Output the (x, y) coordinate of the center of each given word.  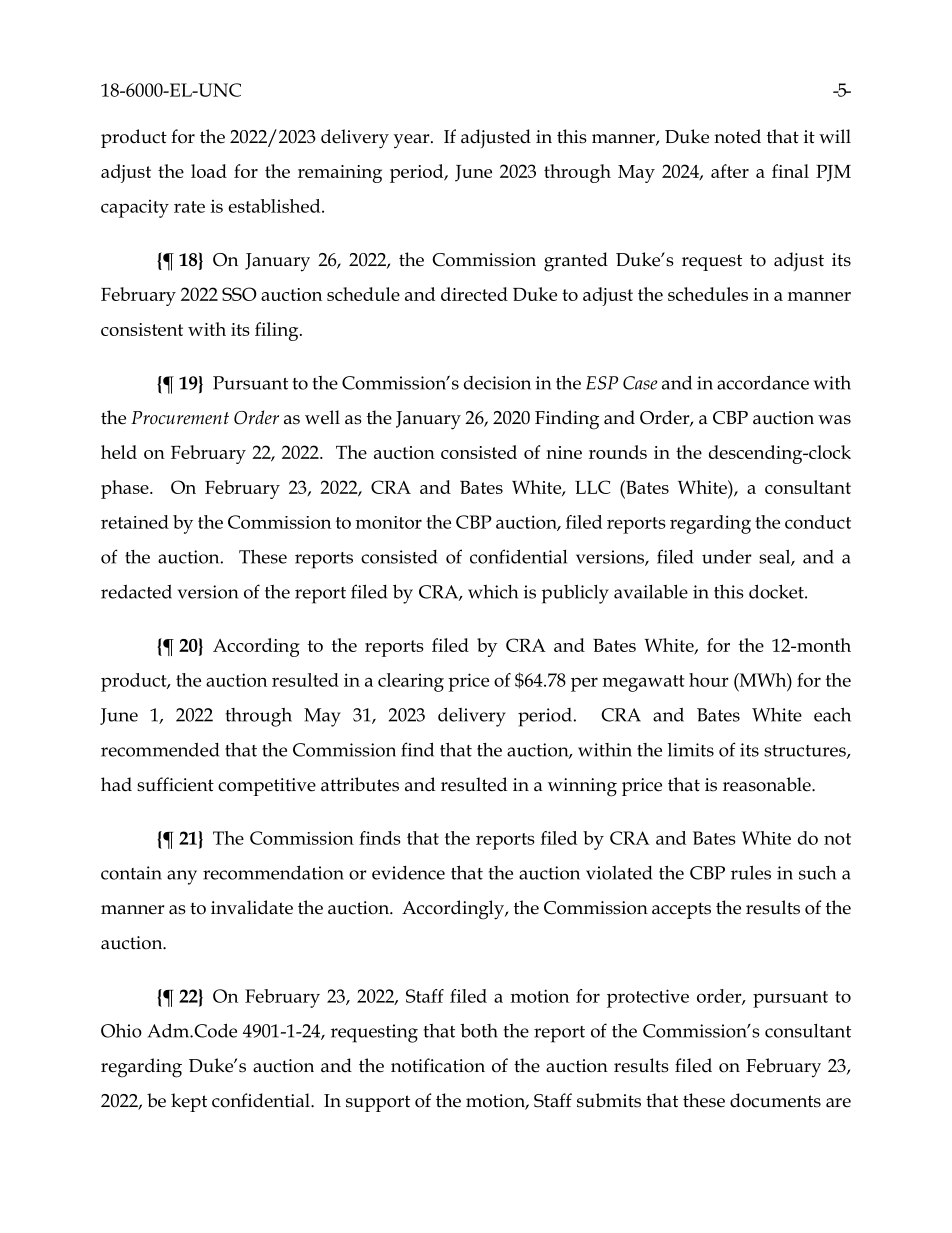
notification (438, 1065)
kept (189, 1102)
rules (751, 872)
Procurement (180, 418)
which (493, 592)
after (730, 171)
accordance (763, 382)
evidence (408, 873)
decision (497, 383)
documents (775, 1100)
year (412, 141)
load (209, 171)
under (726, 557)
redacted (136, 591)
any (182, 877)
